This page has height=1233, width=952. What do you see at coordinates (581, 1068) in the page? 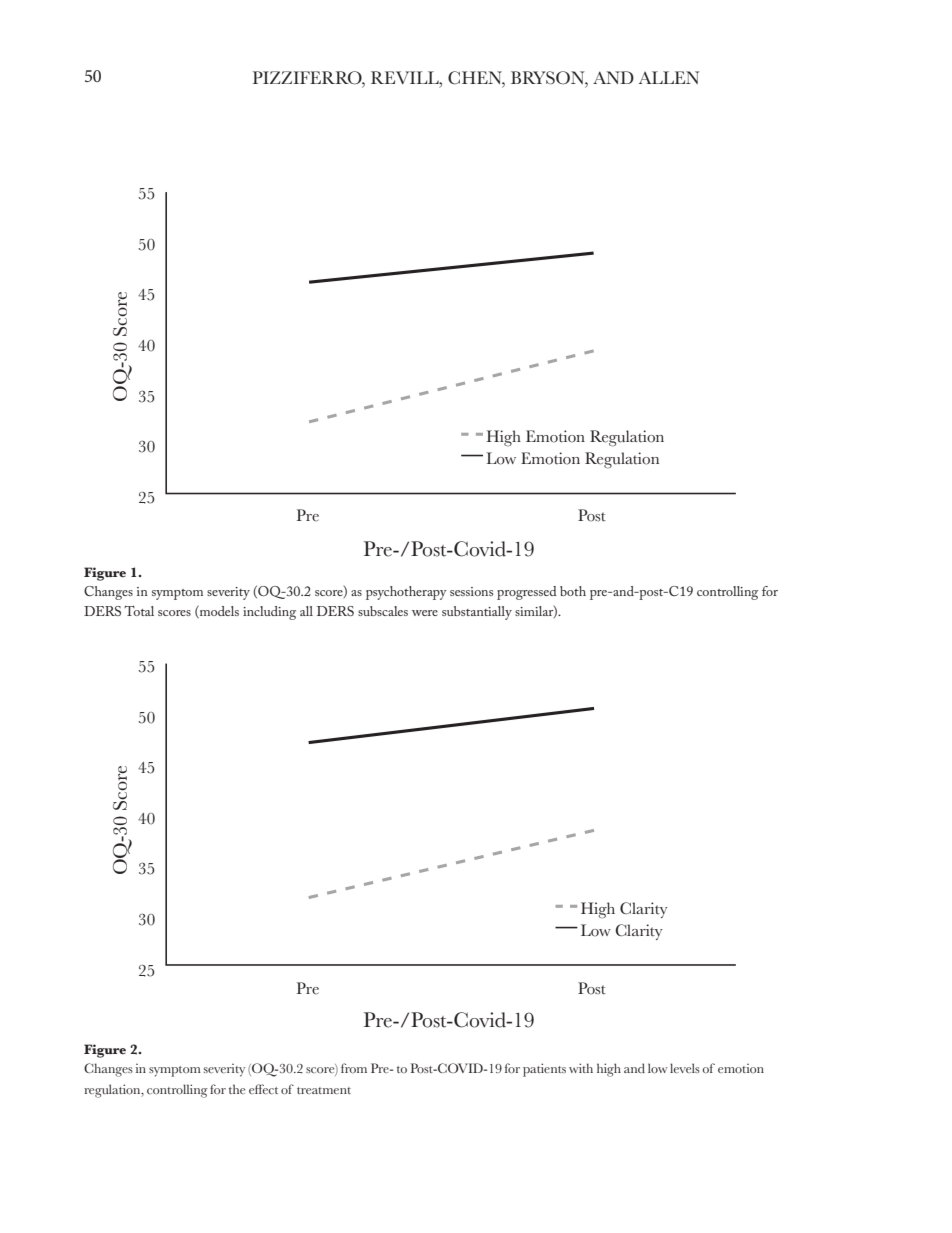
I see `with` at bounding box center [581, 1068].
